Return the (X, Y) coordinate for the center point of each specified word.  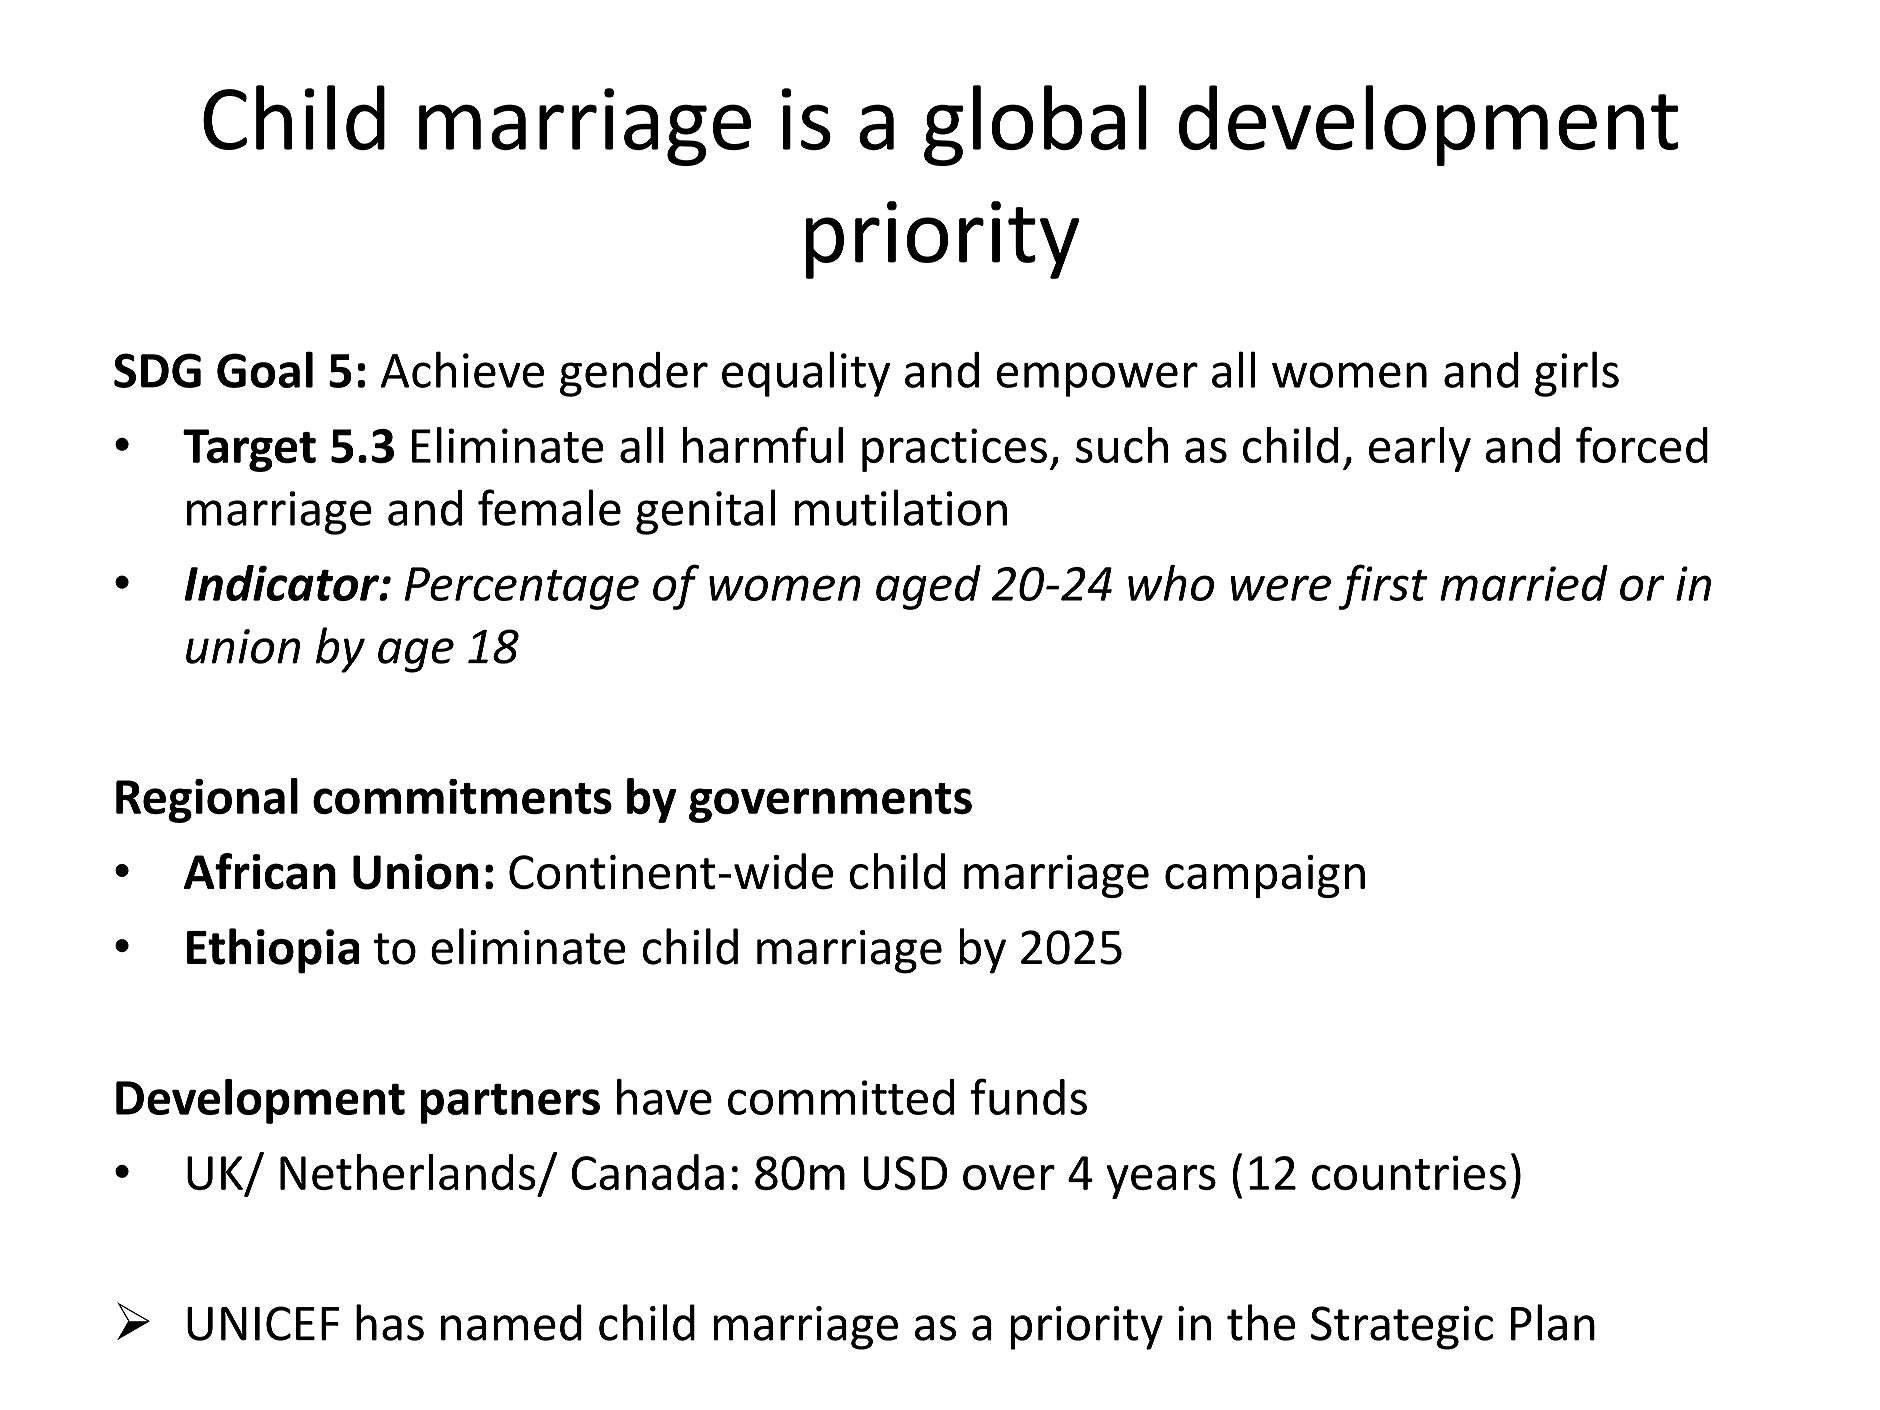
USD (905, 1173)
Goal (265, 369)
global (1035, 125)
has (390, 1322)
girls (1577, 374)
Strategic (1402, 1328)
